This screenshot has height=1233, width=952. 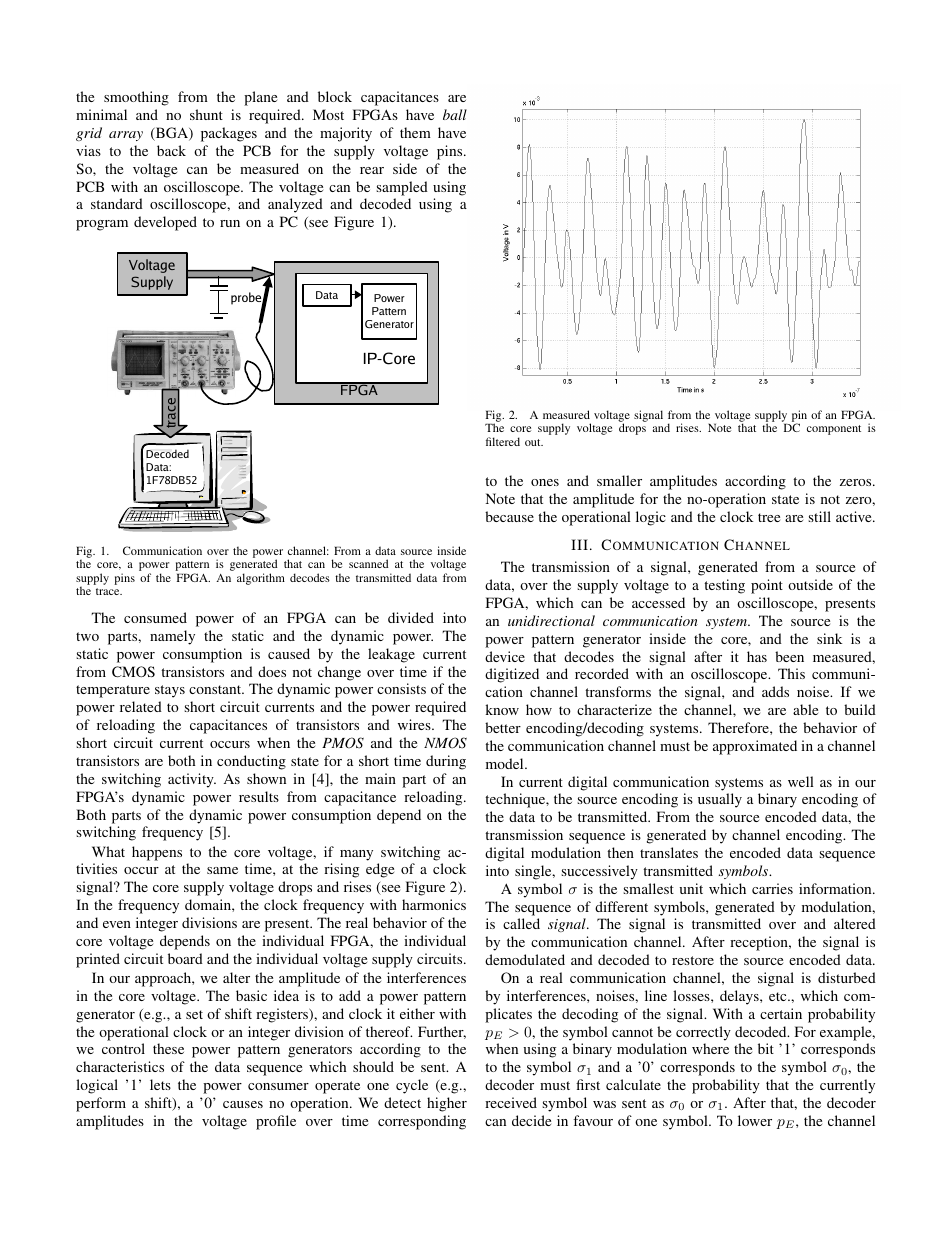 What do you see at coordinates (206, 114) in the screenshot?
I see `shunt` at bounding box center [206, 114].
